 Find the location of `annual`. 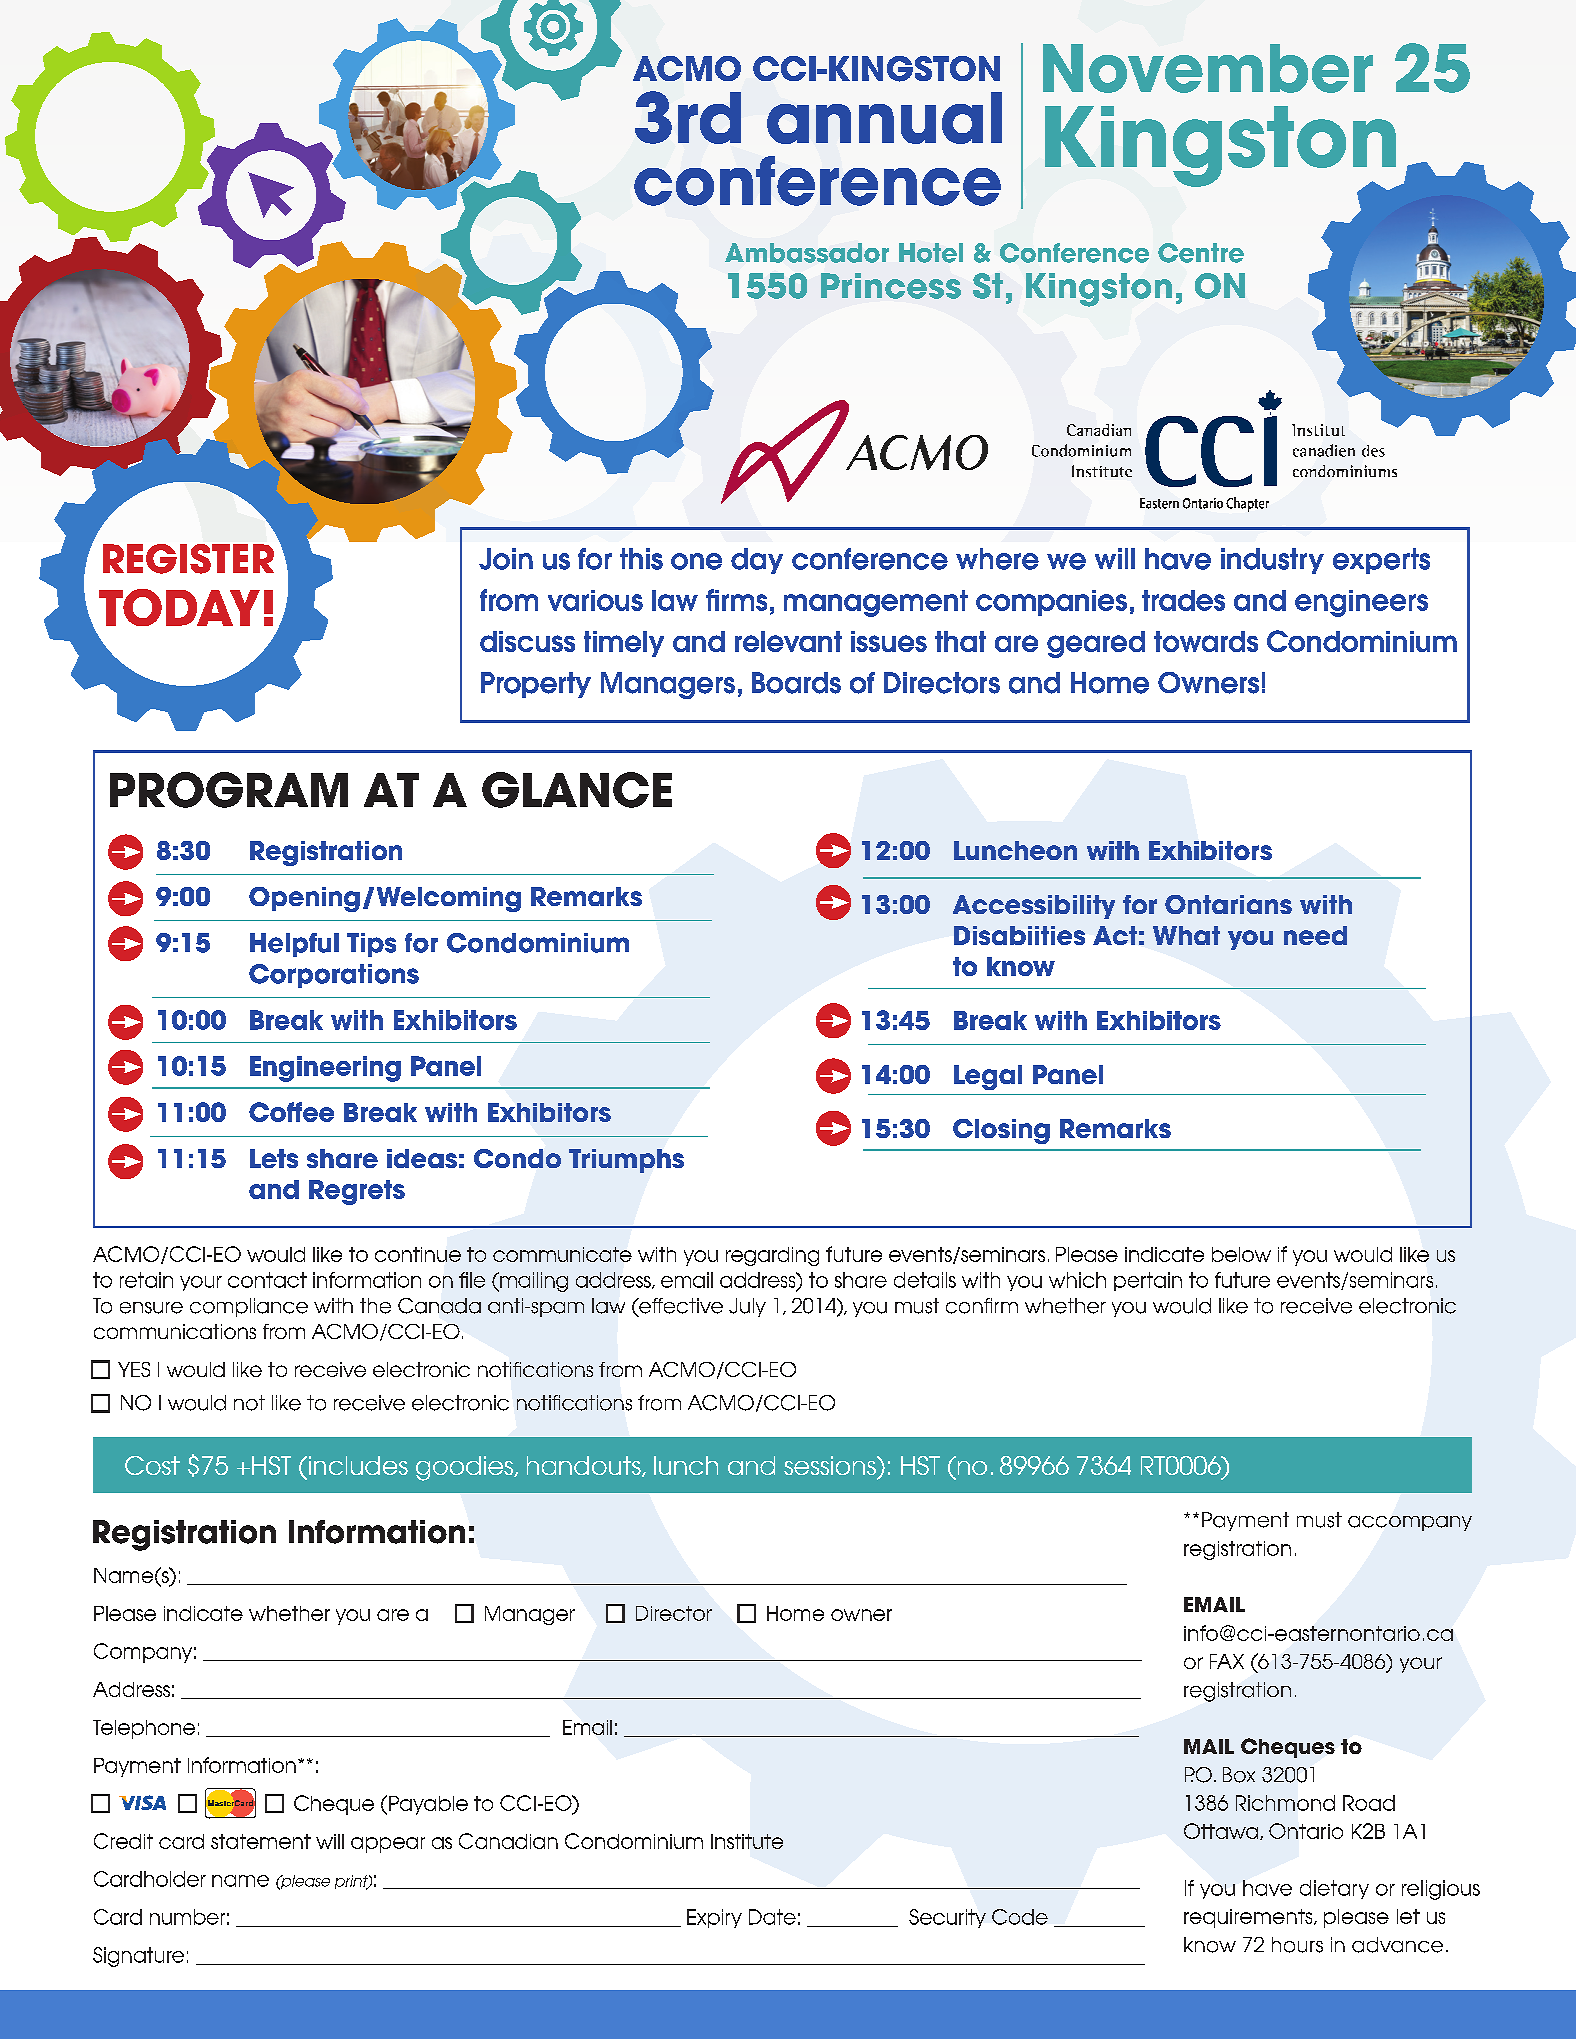

annual is located at coordinates (884, 118).
